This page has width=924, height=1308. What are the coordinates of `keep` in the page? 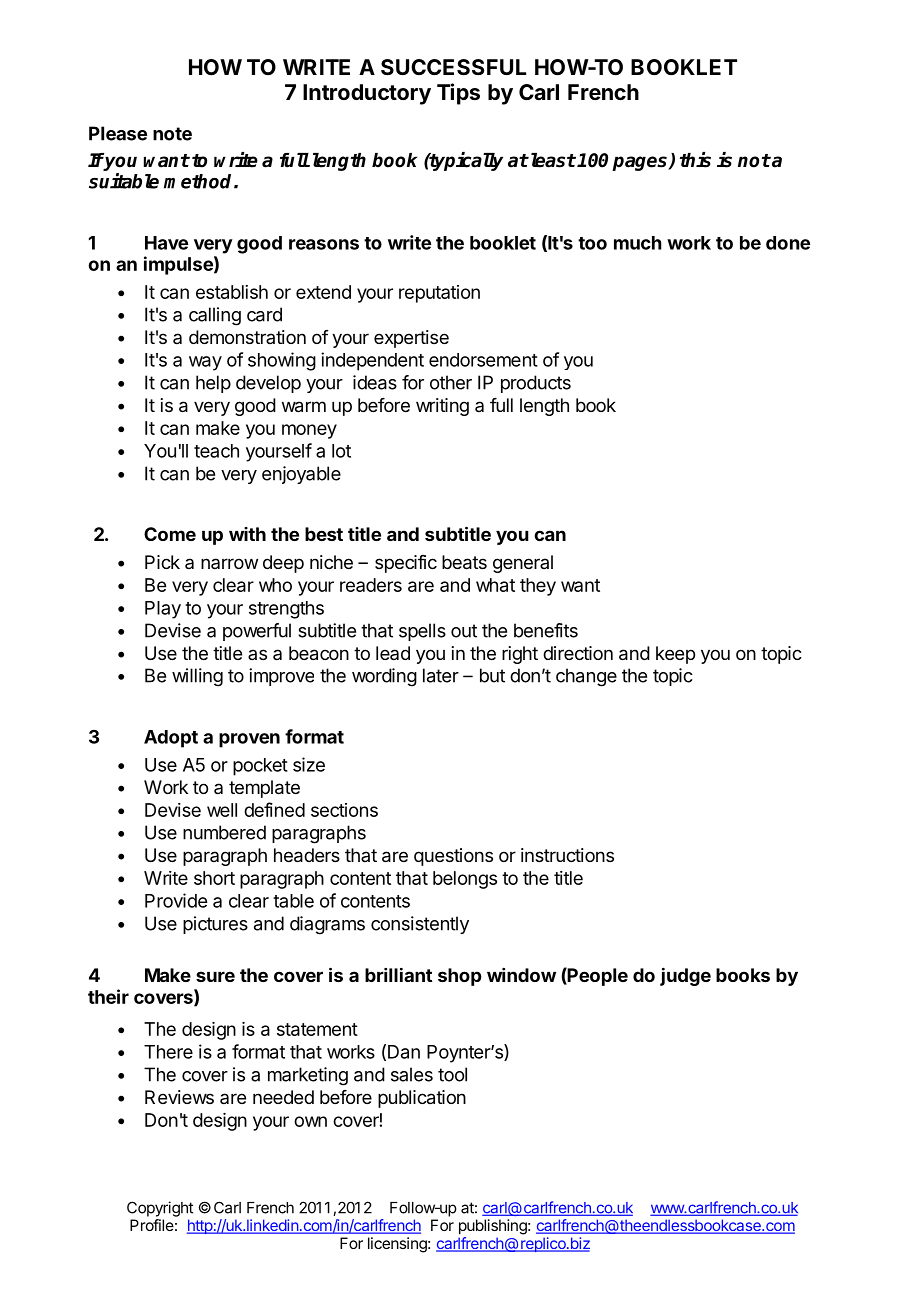 It's located at (675, 655).
